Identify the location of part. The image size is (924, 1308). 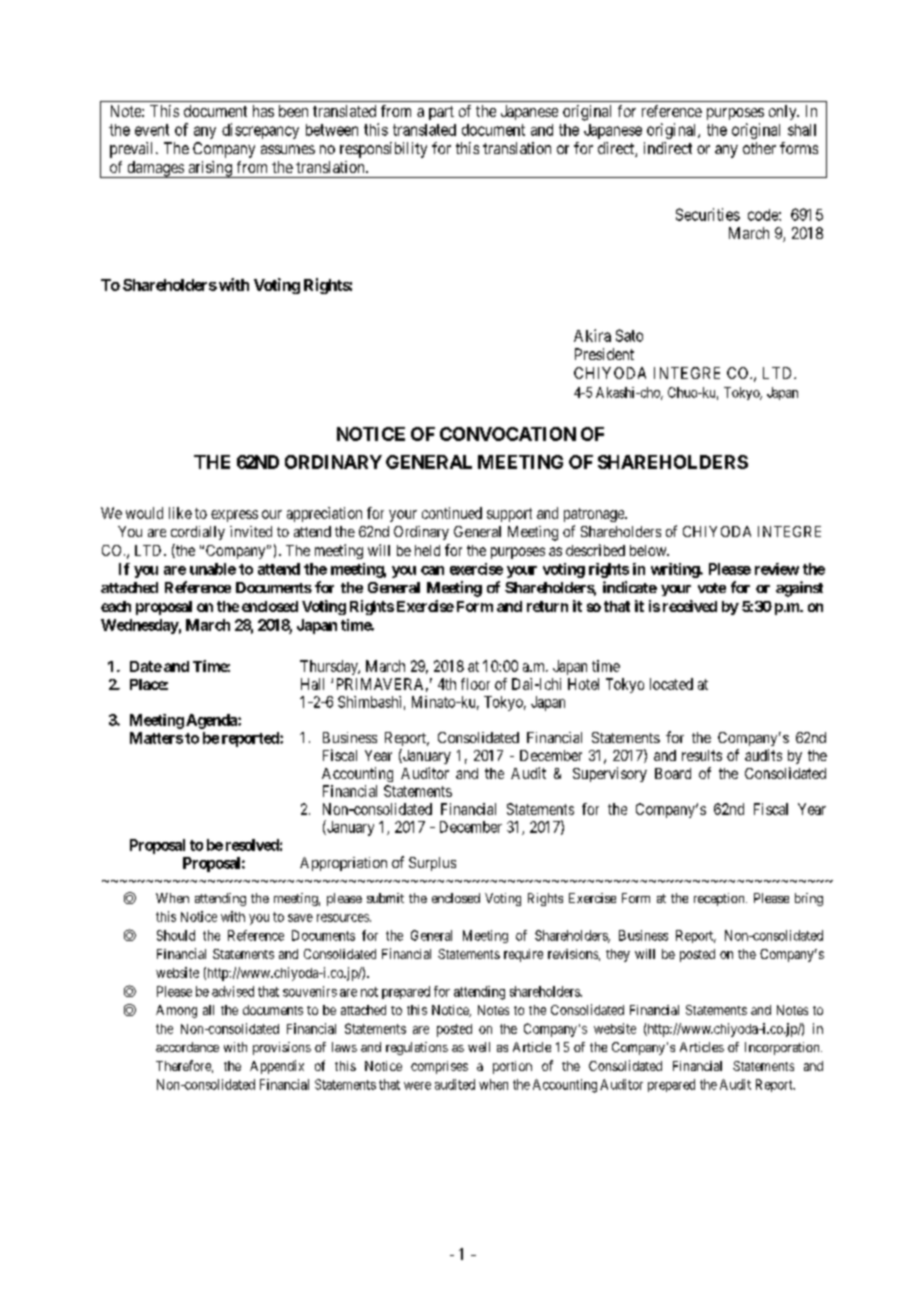
(441, 113).
